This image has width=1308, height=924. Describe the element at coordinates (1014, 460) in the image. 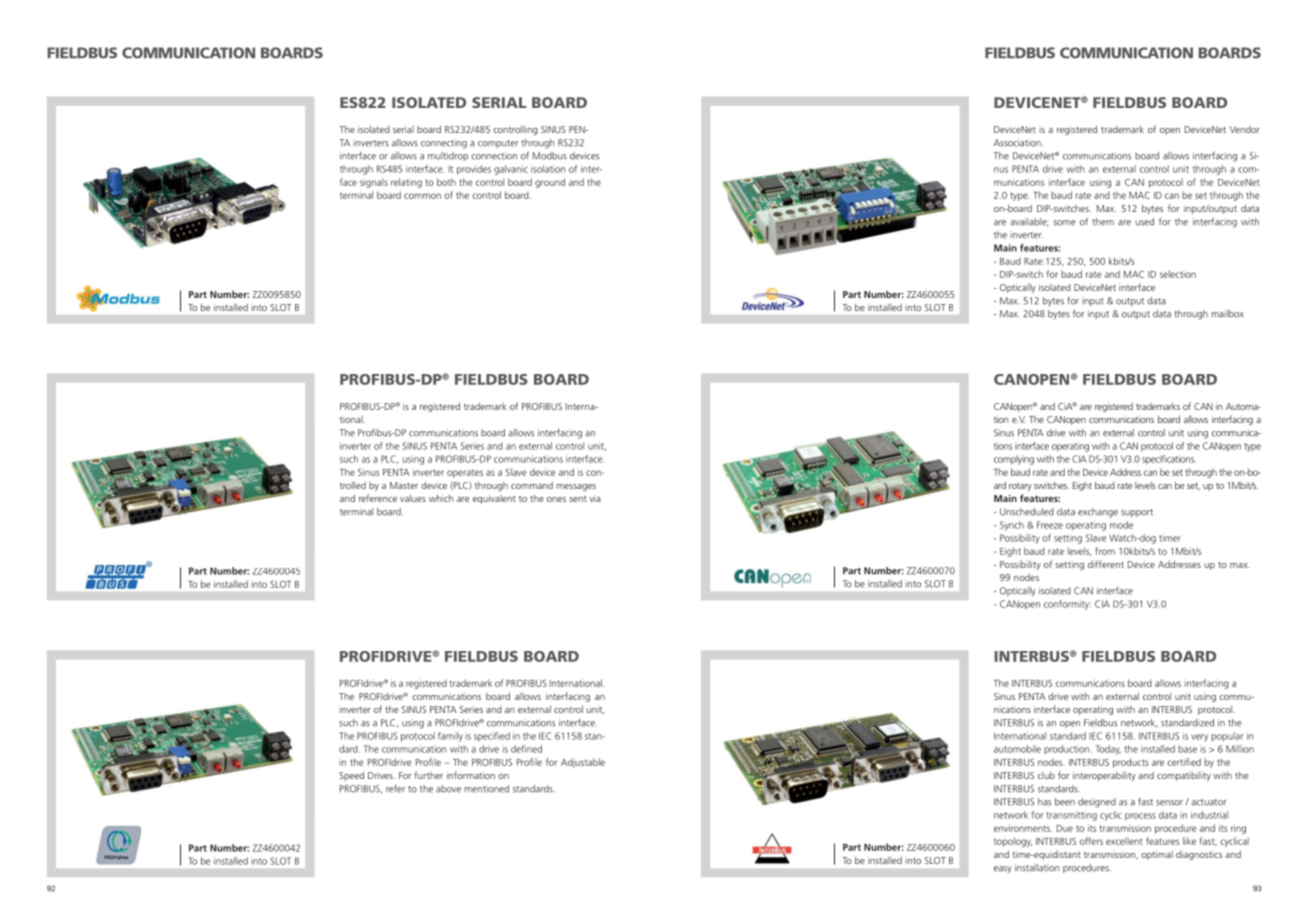

I see `complying` at that location.
